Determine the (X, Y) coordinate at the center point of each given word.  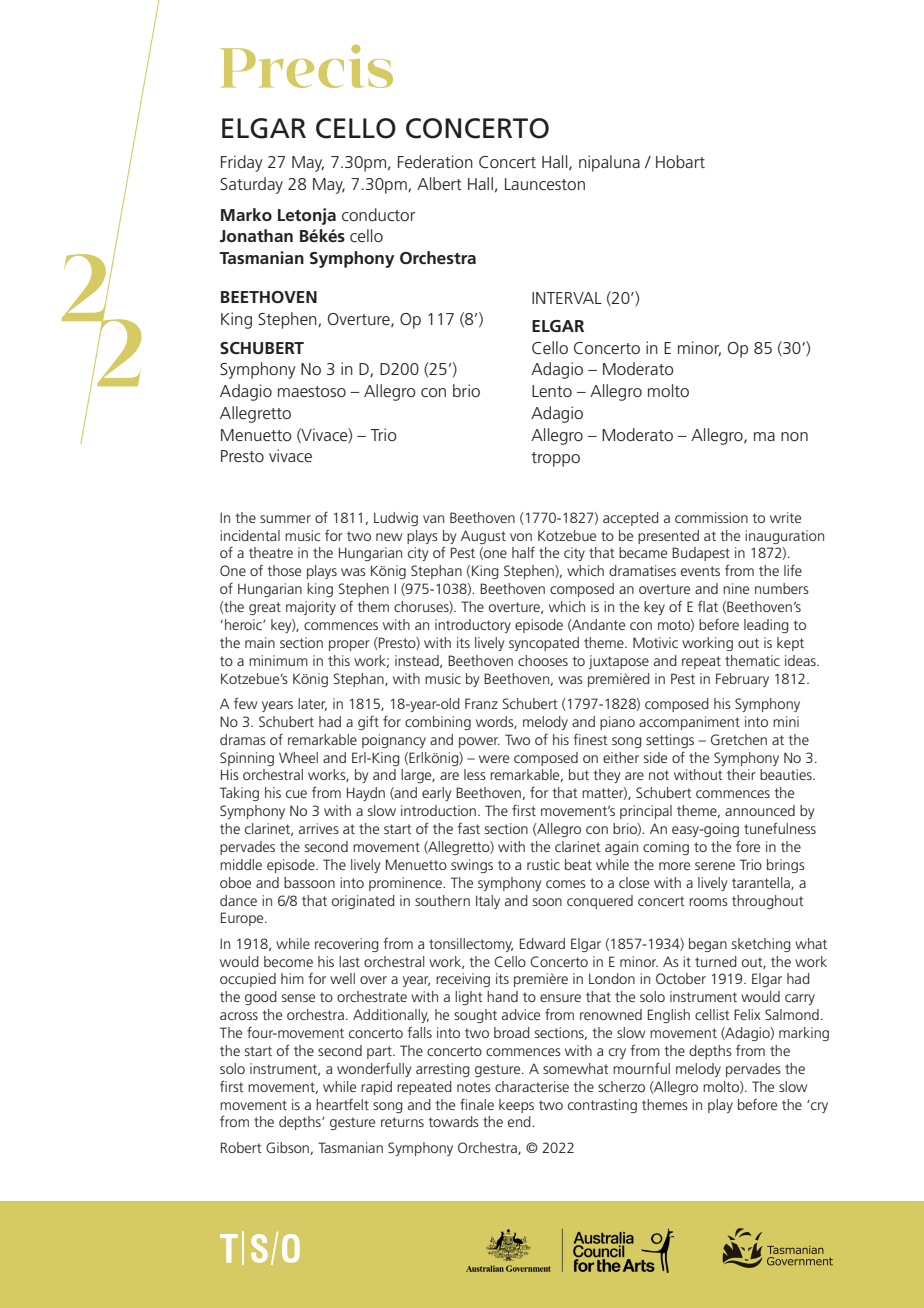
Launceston (545, 184)
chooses (543, 660)
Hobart (680, 161)
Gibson (287, 1147)
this (339, 660)
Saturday (251, 185)
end (520, 1121)
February (742, 680)
